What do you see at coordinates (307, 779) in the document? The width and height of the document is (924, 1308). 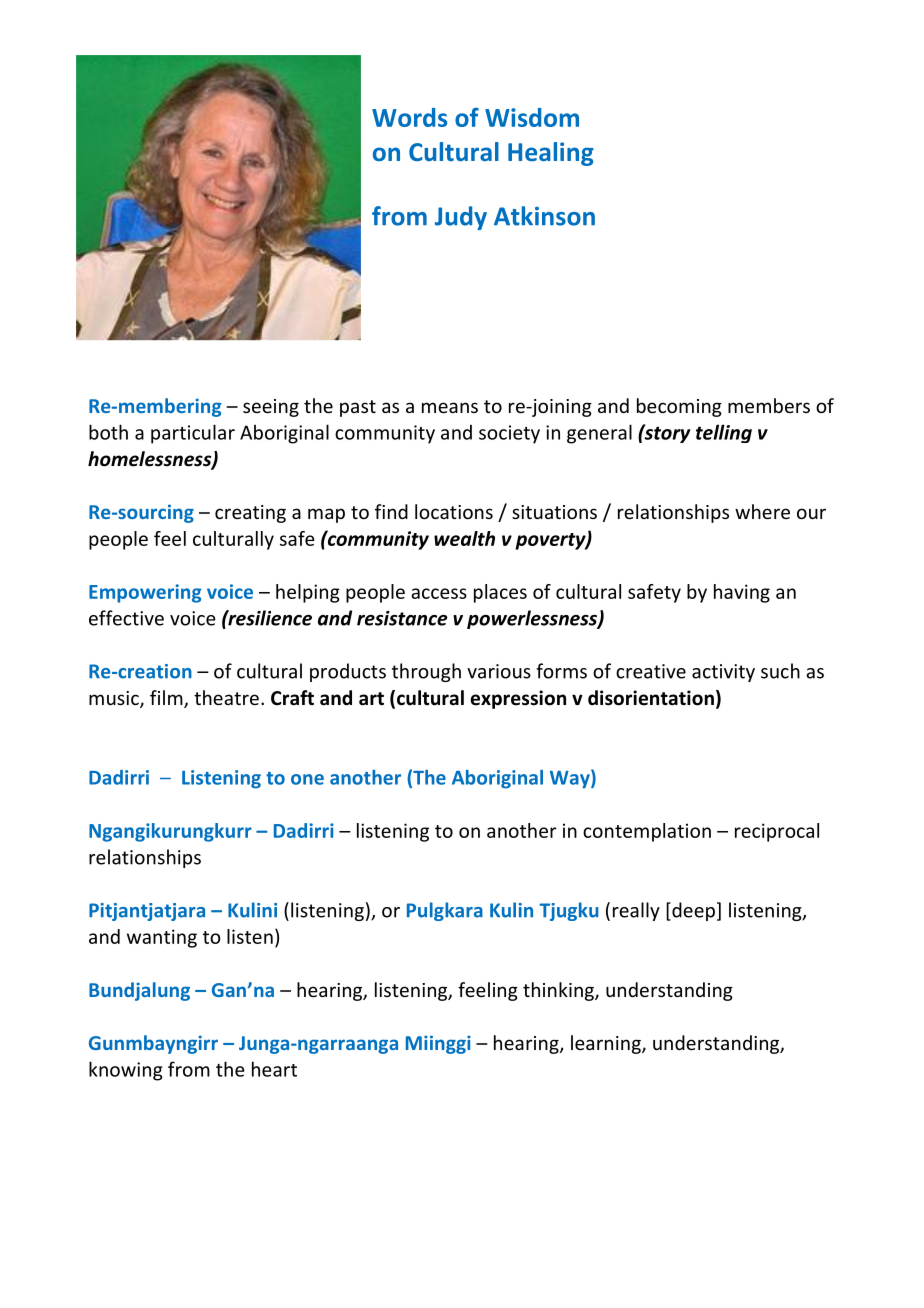 I see `one` at bounding box center [307, 779].
